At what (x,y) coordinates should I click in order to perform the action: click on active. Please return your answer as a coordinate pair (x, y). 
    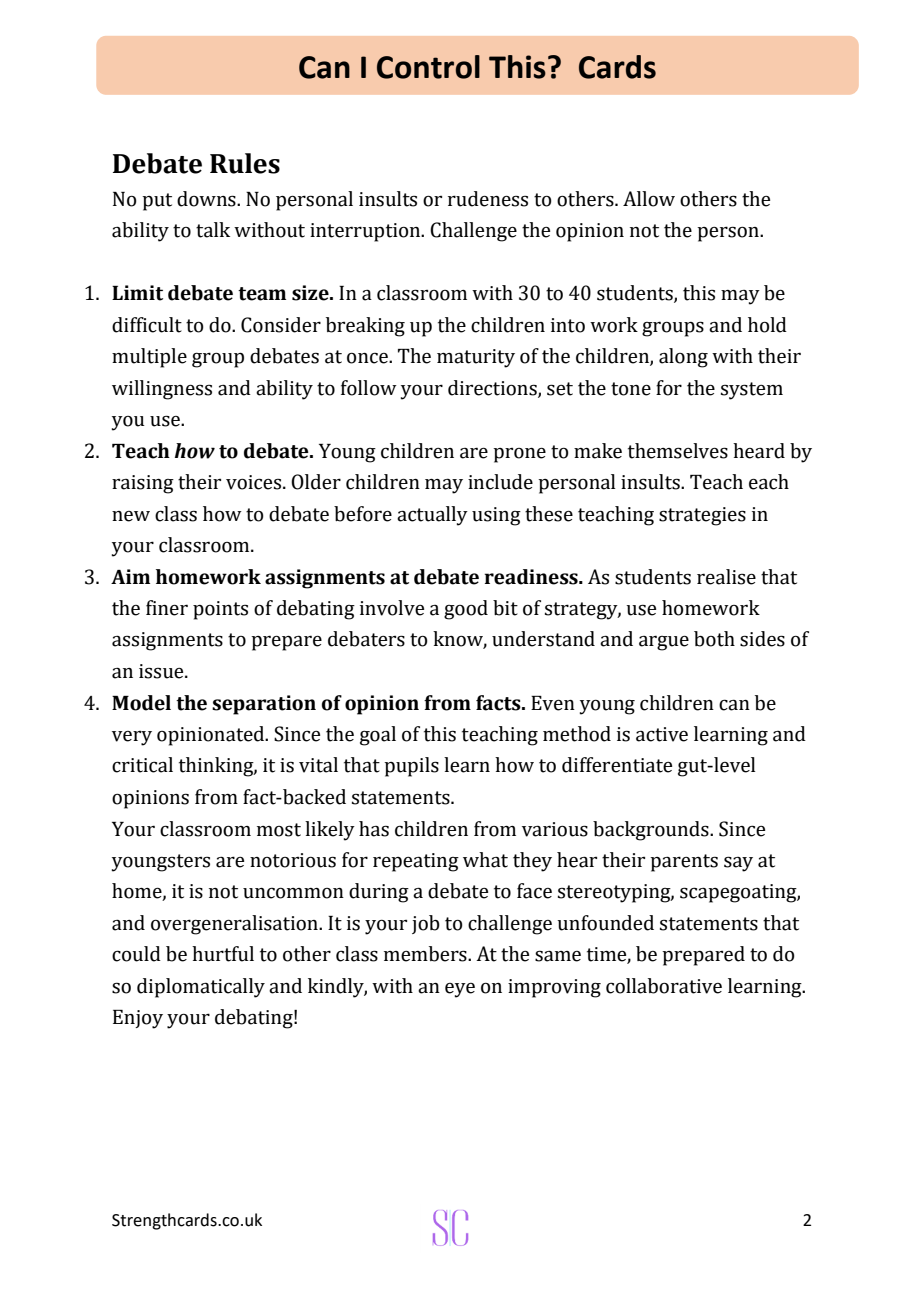
    Looking at the image, I should click on (662, 734).
